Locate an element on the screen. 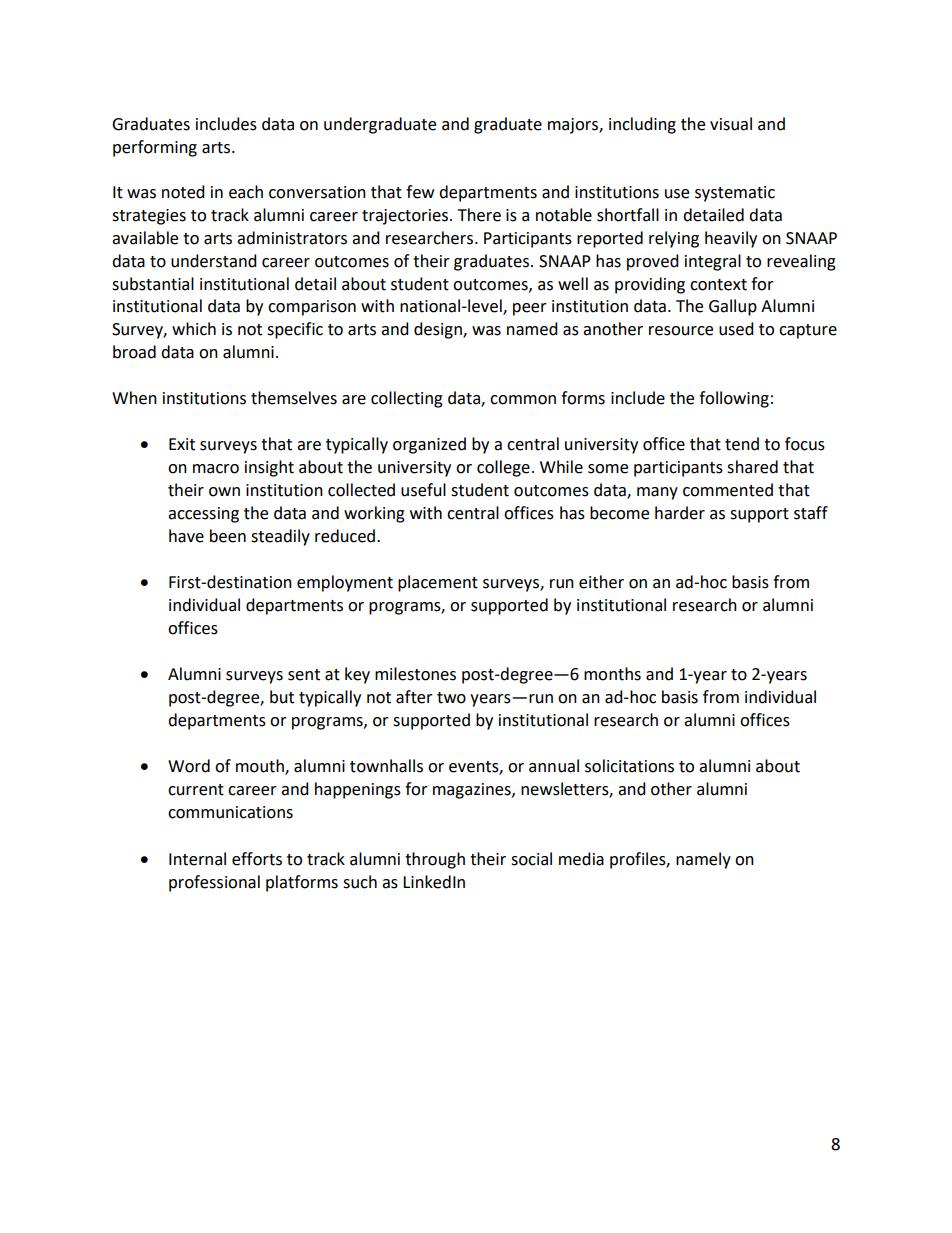 This screenshot has height=1233, width=952. visual is located at coordinates (731, 124).
